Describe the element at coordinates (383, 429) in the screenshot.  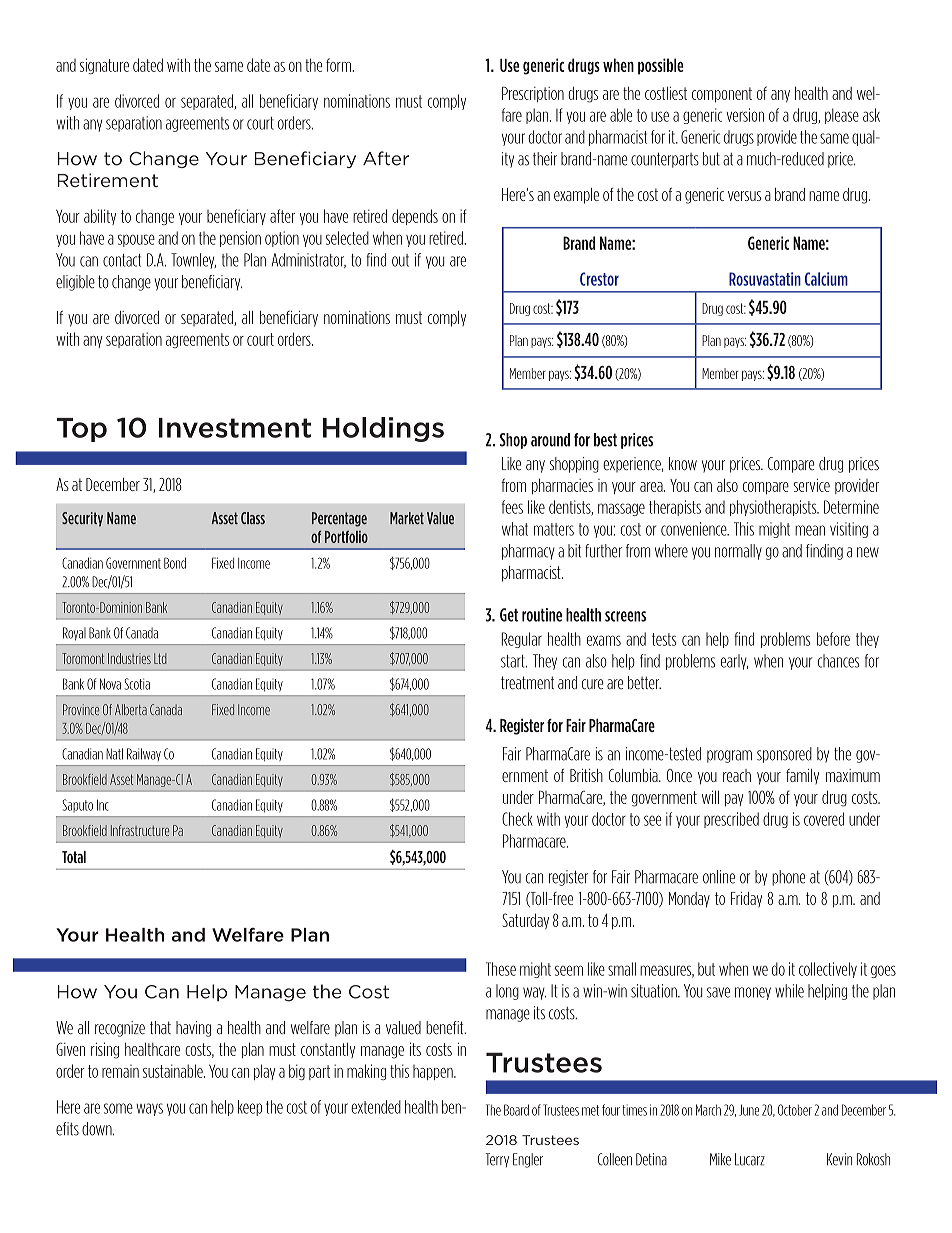
I see `Holdings` at that location.
